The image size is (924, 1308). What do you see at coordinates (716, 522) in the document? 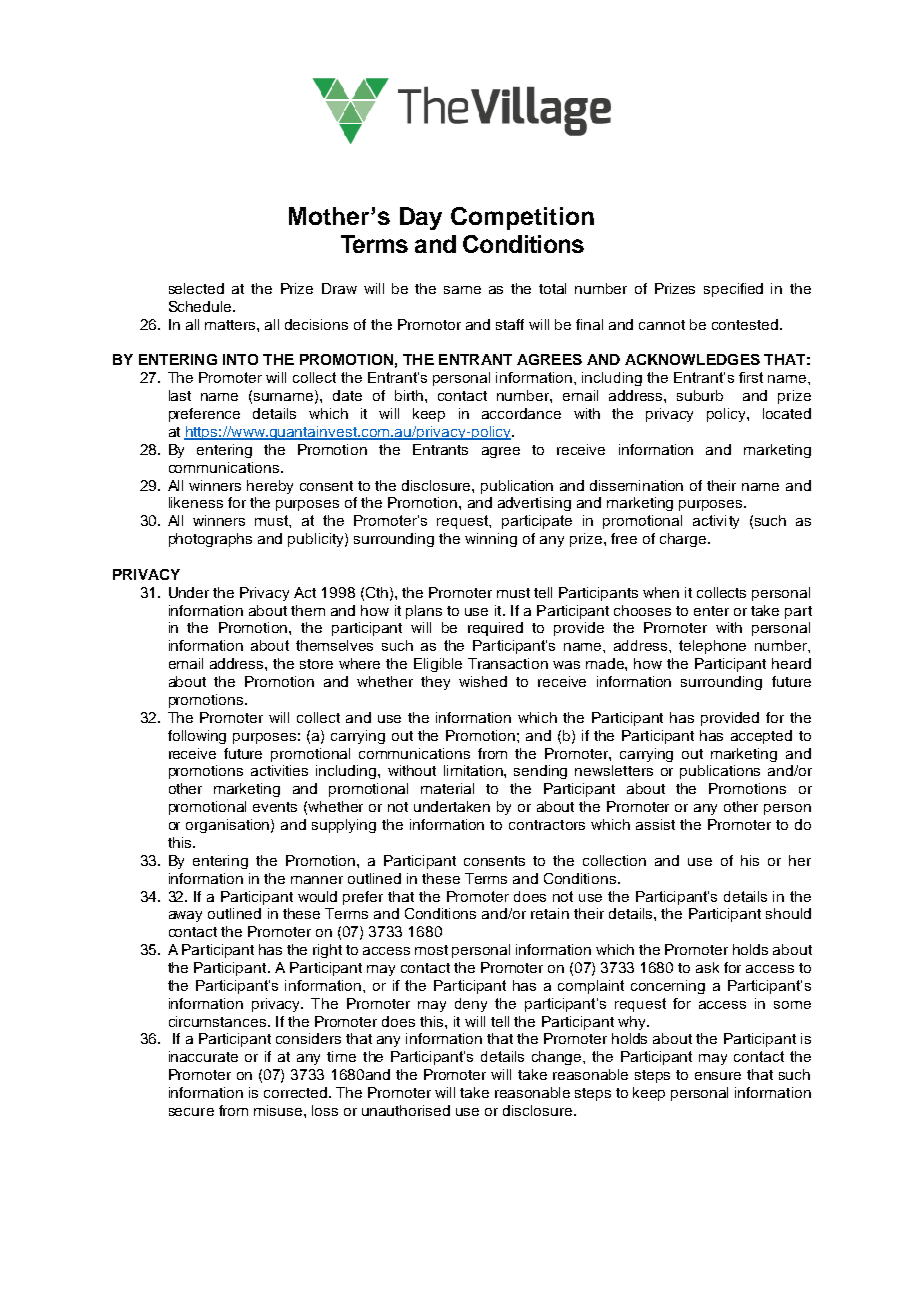
I see `activity` at bounding box center [716, 522].
